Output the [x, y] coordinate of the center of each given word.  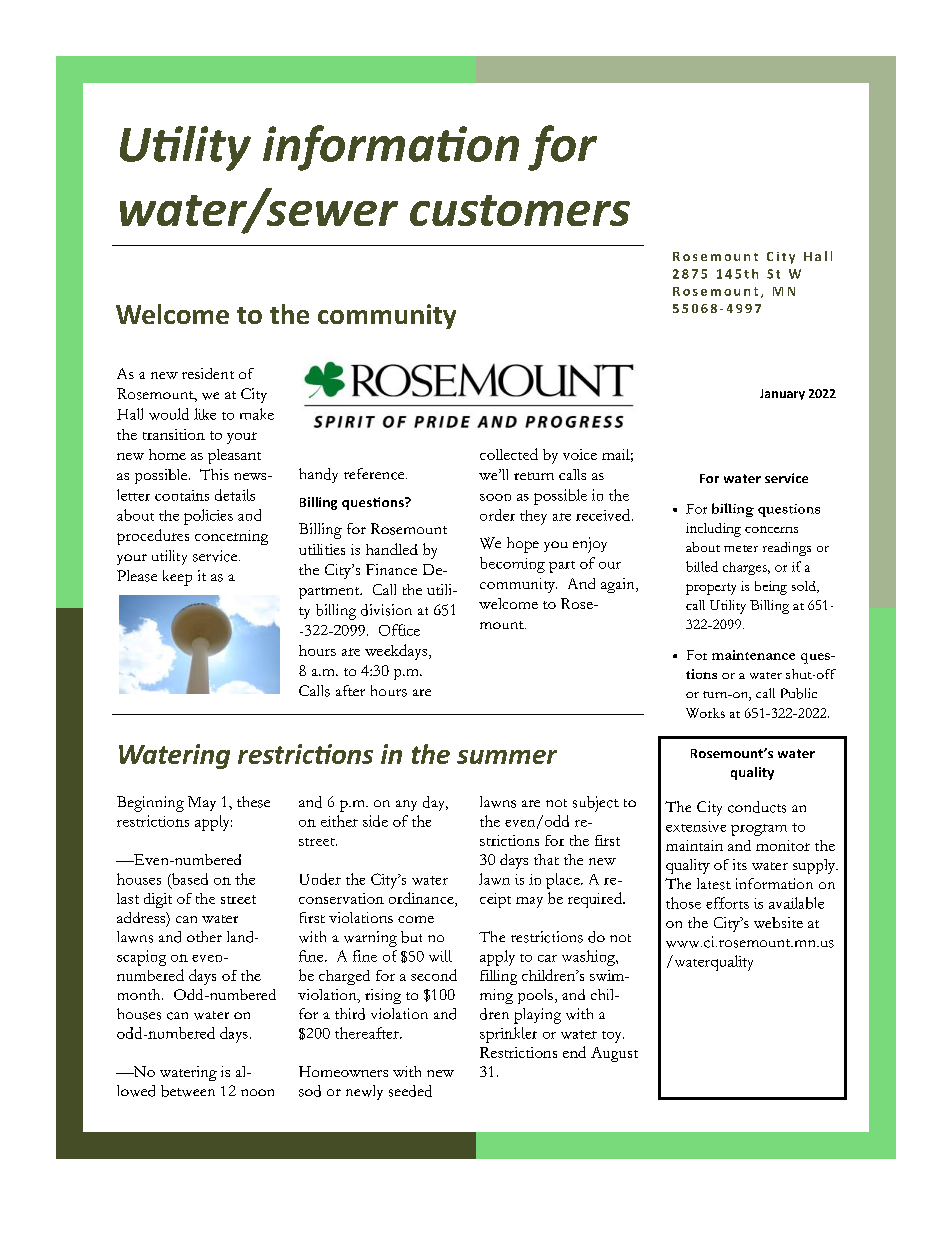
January [782, 394]
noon [257, 1092]
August [614, 1054]
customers [520, 210]
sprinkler [508, 1035]
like [205, 414]
